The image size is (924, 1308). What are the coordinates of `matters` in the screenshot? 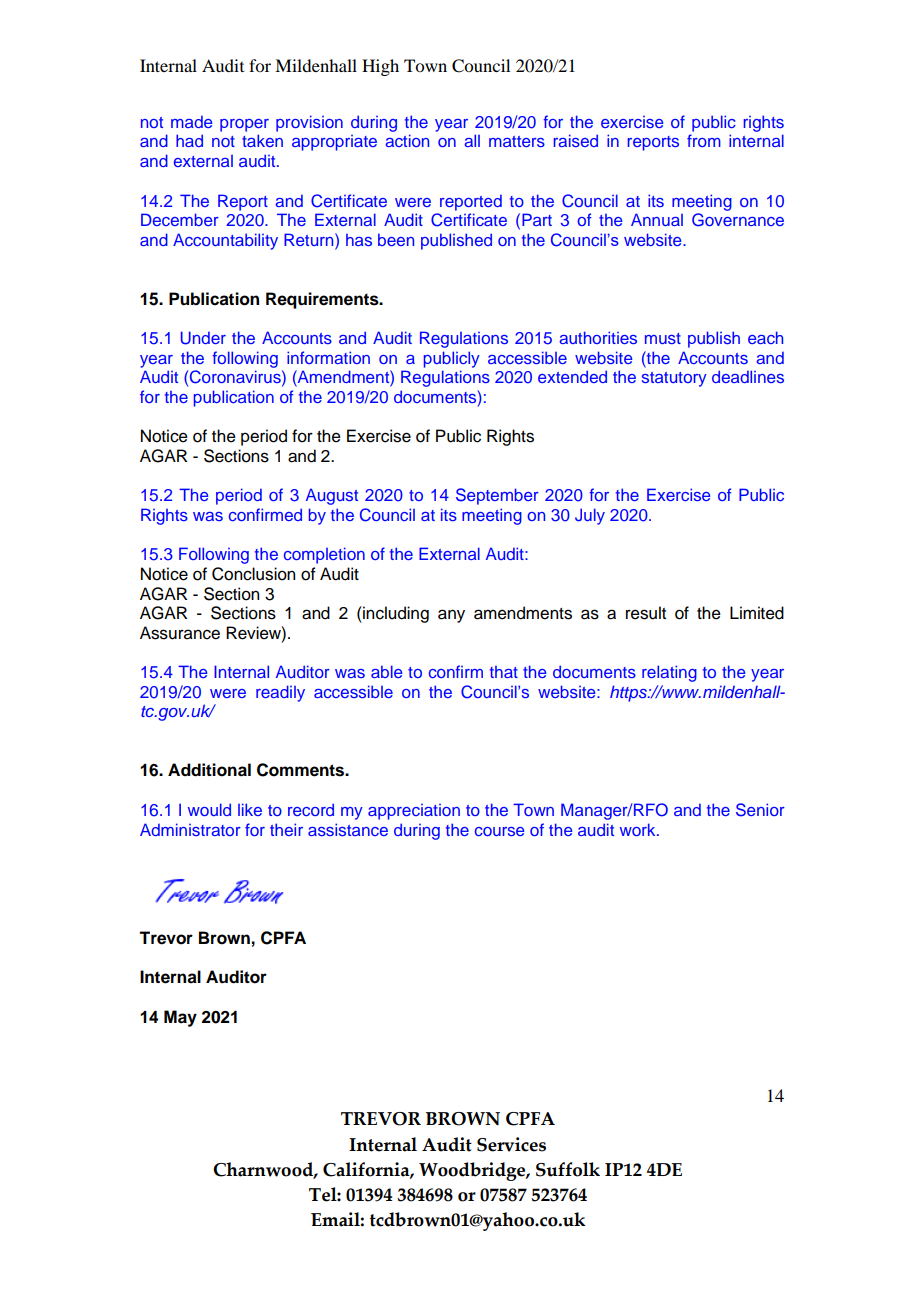 It's located at (517, 141).
